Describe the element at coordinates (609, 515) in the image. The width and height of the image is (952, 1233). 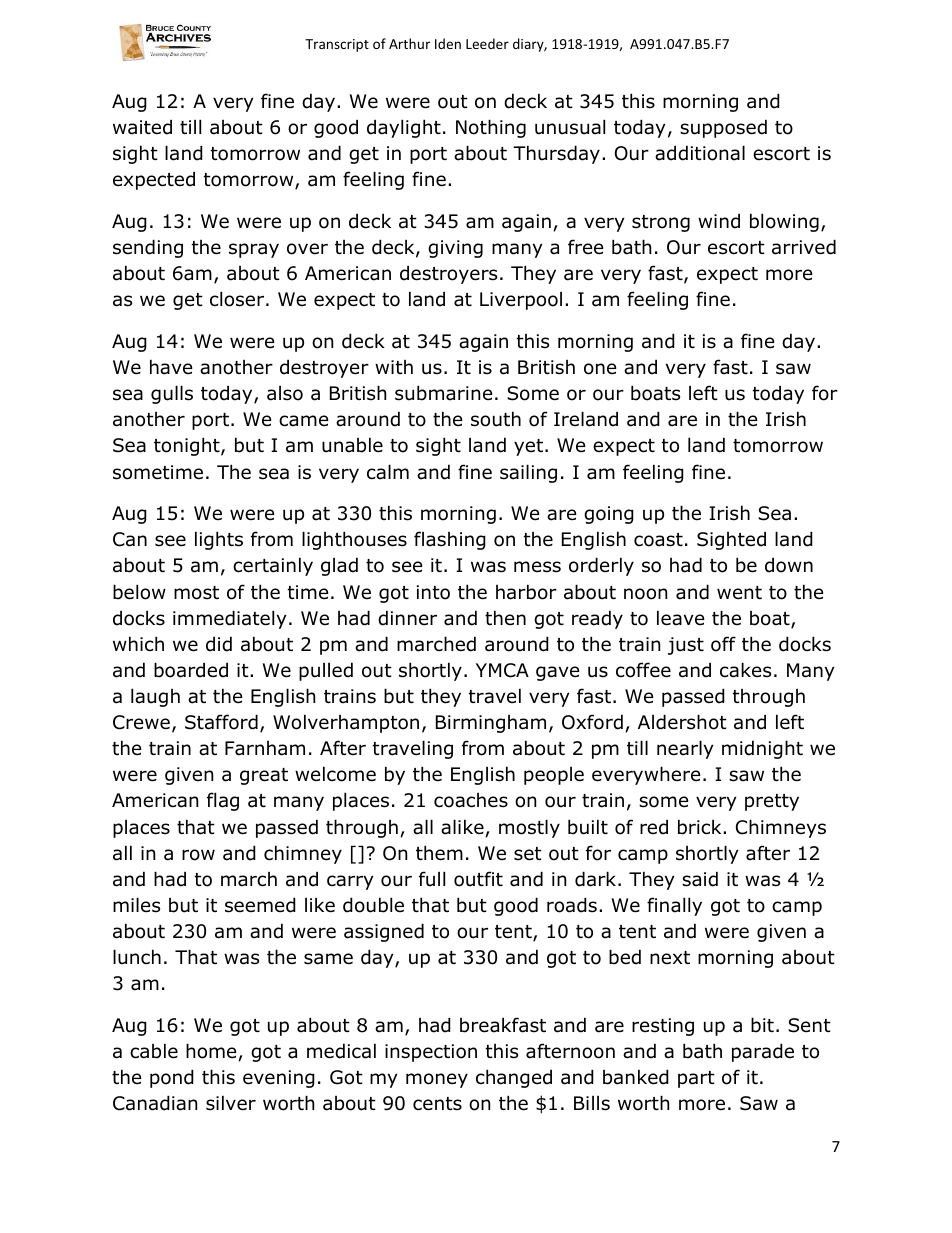
I see `going` at that location.
